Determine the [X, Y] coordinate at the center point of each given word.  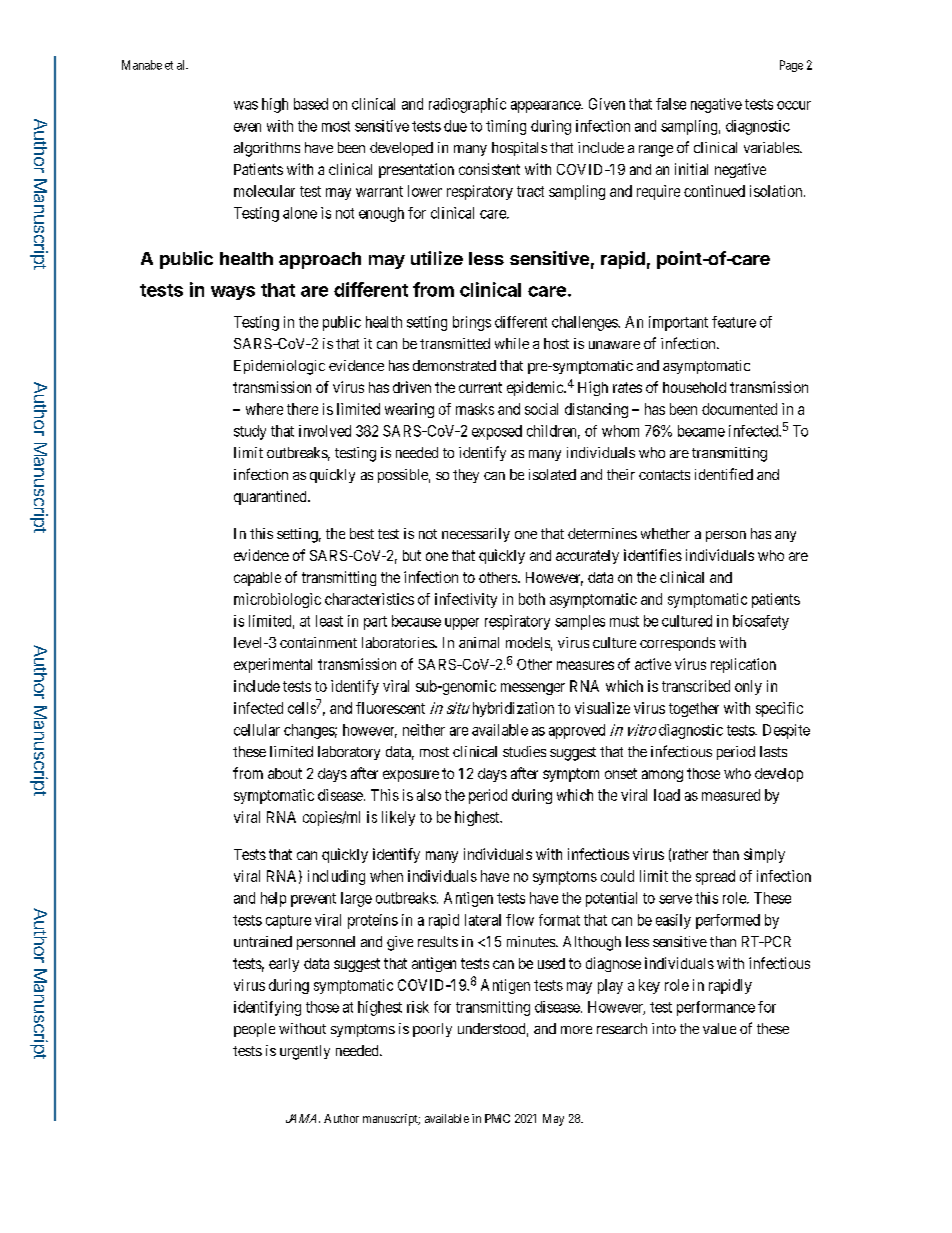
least [329, 621]
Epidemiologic [279, 367]
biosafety [761, 622]
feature [734, 322]
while [512, 343]
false [671, 104]
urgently [305, 1052]
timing [506, 127]
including [336, 877]
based [311, 104]
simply [764, 855]
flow [520, 920]
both [532, 599]
